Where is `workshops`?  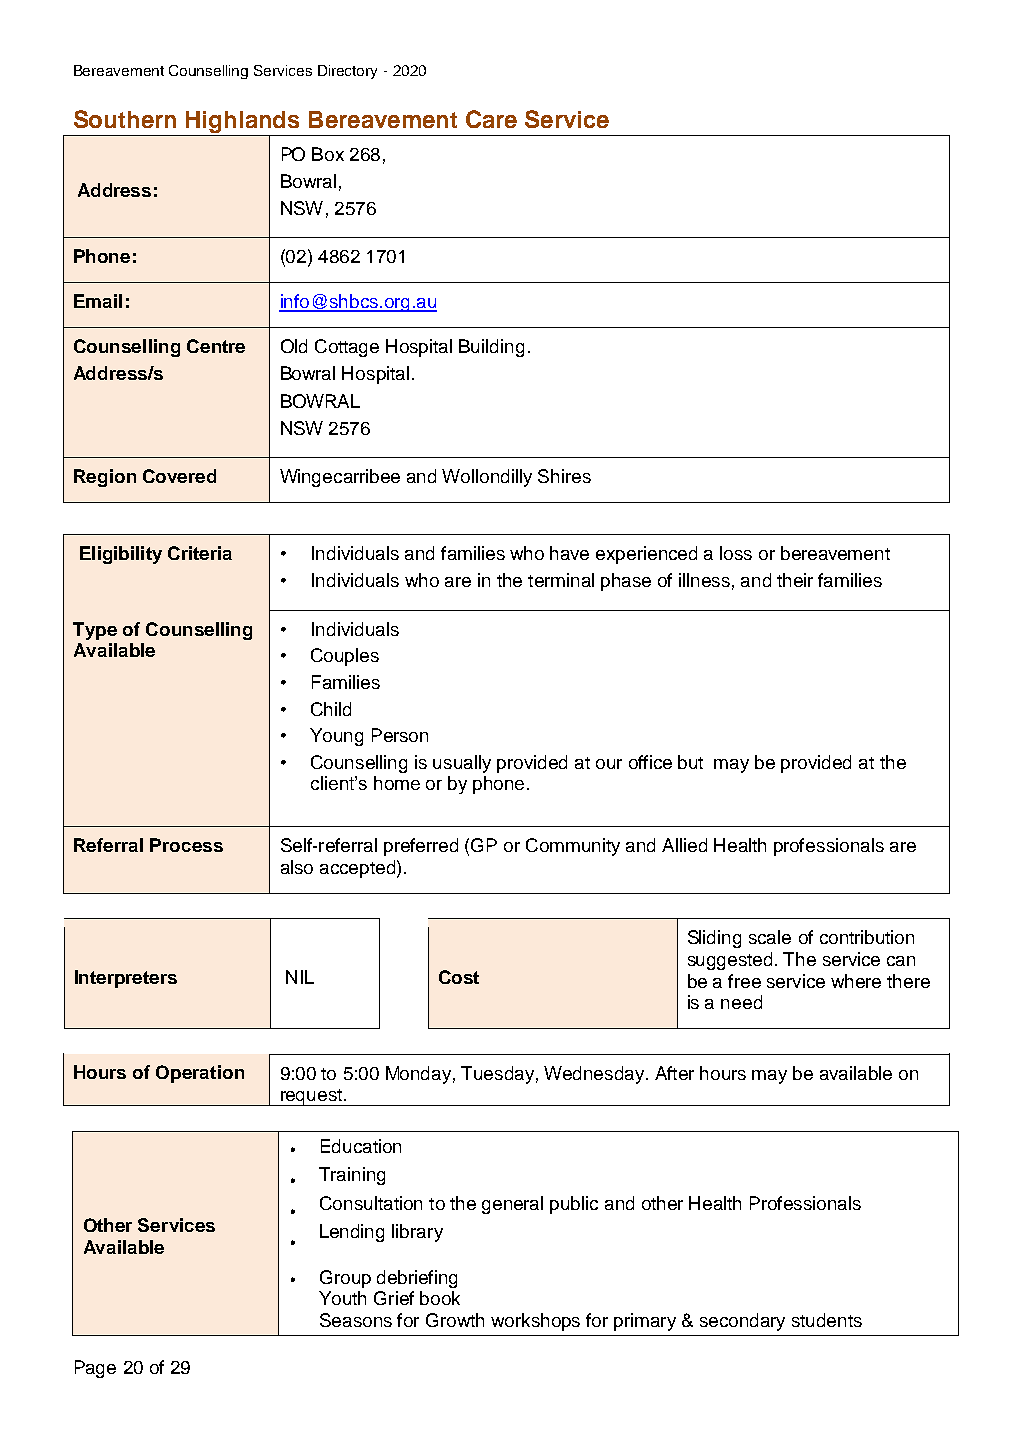
workshops is located at coordinates (535, 1322).
